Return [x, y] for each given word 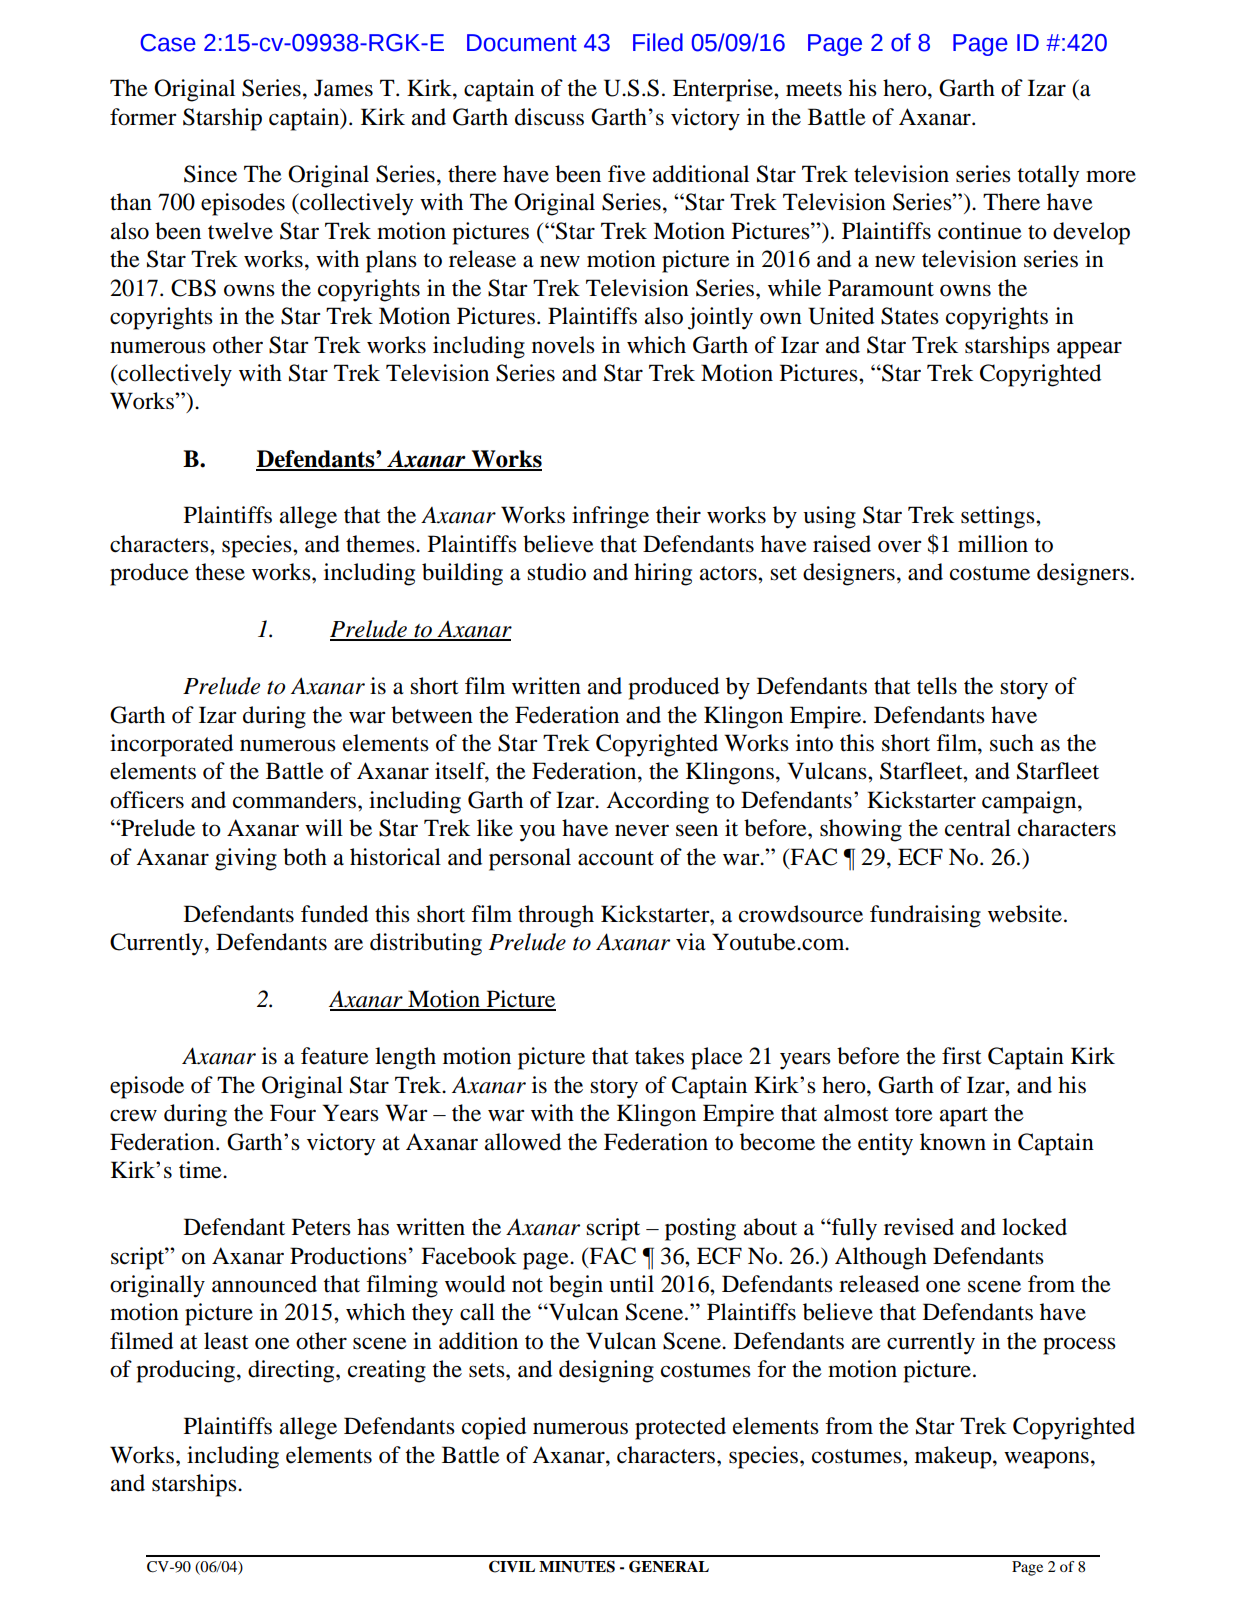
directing [292, 1371]
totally [1048, 176]
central [978, 828]
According [657, 802]
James [343, 88]
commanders [296, 800]
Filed [658, 42]
